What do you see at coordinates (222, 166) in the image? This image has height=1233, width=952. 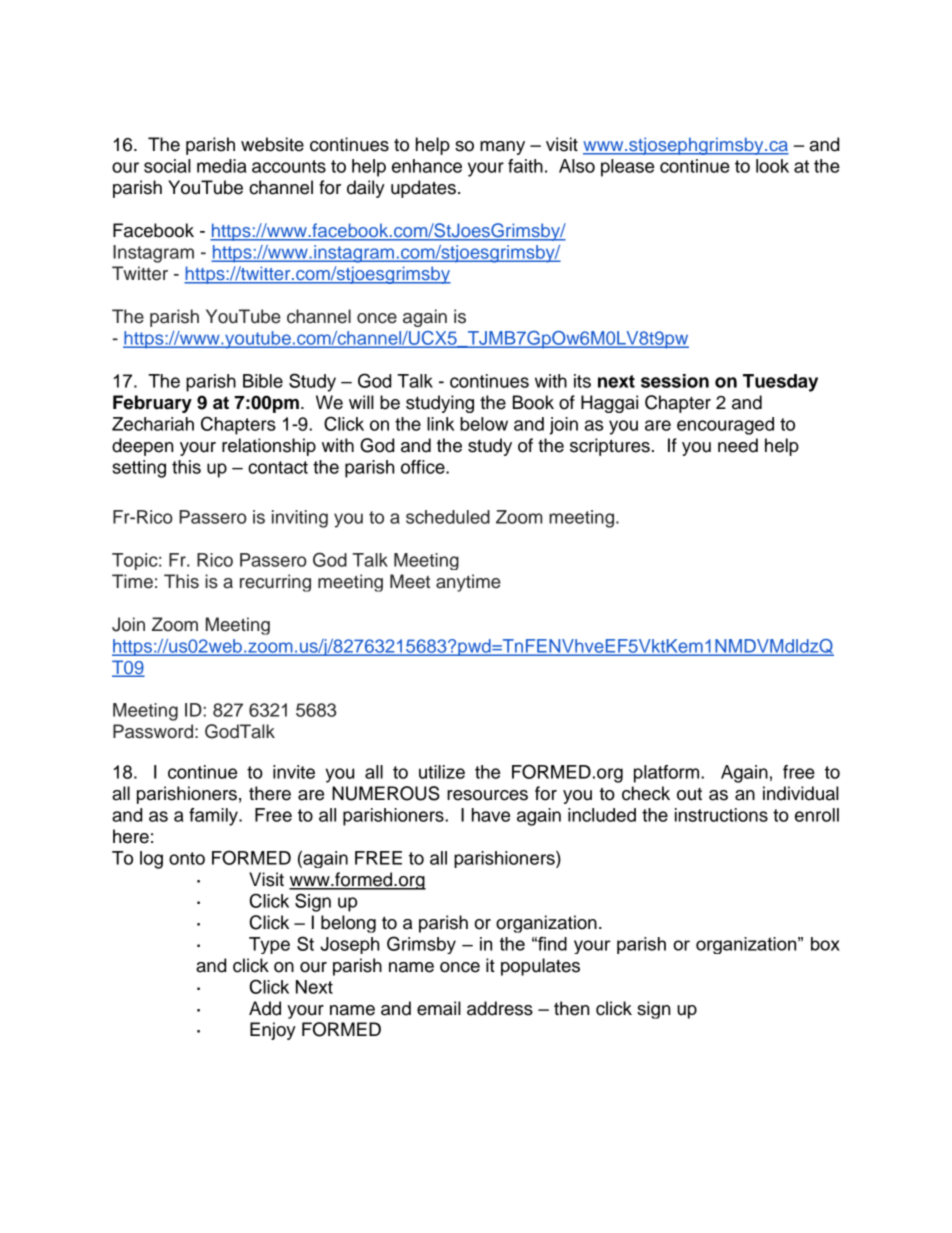 I see `media` at bounding box center [222, 166].
